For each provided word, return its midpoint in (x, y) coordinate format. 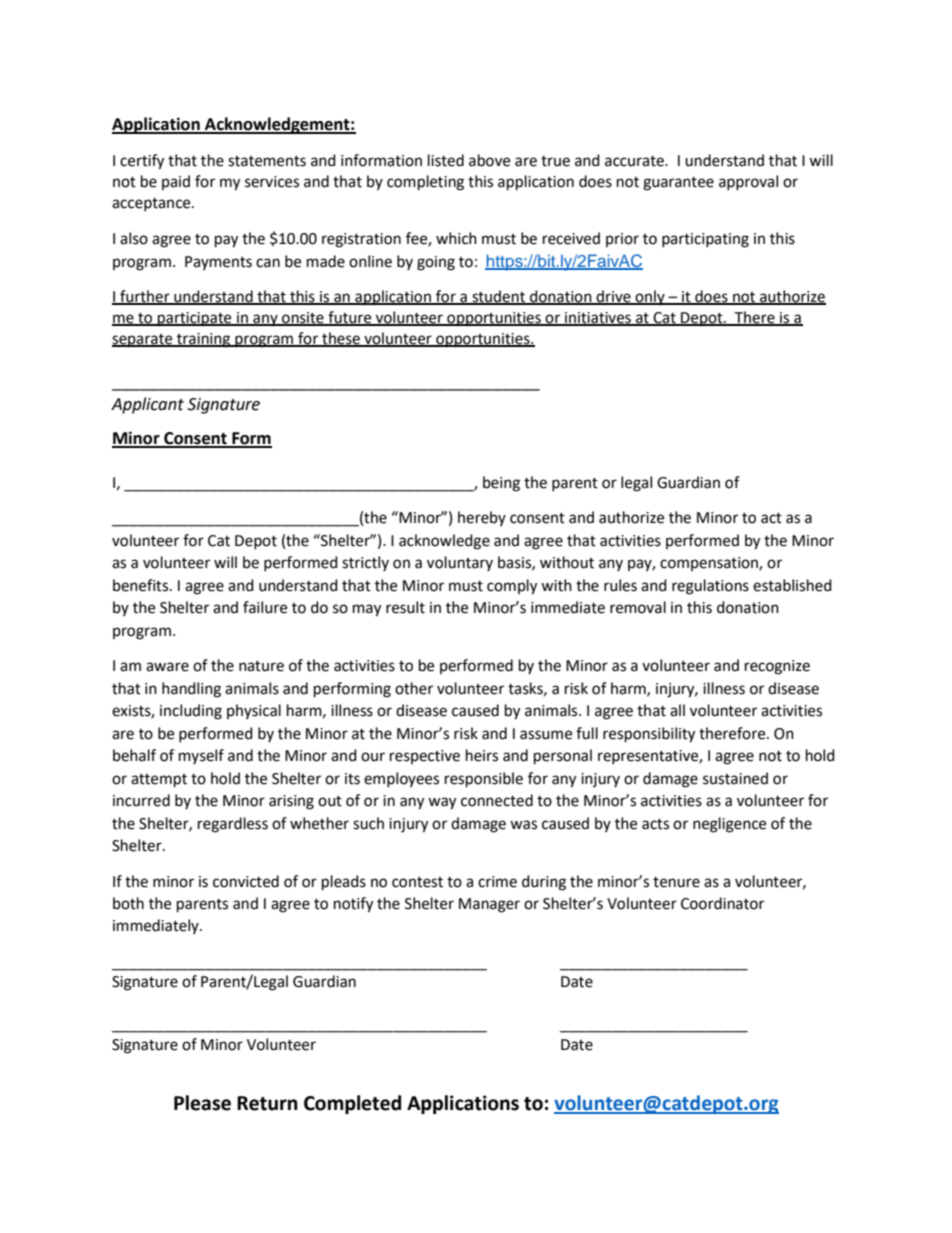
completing (425, 183)
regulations (710, 587)
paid (176, 182)
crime (497, 882)
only (650, 297)
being (501, 484)
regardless (233, 825)
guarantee (678, 184)
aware (167, 667)
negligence (729, 825)
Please (202, 1103)
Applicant (147, 405)
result (405, 607)
